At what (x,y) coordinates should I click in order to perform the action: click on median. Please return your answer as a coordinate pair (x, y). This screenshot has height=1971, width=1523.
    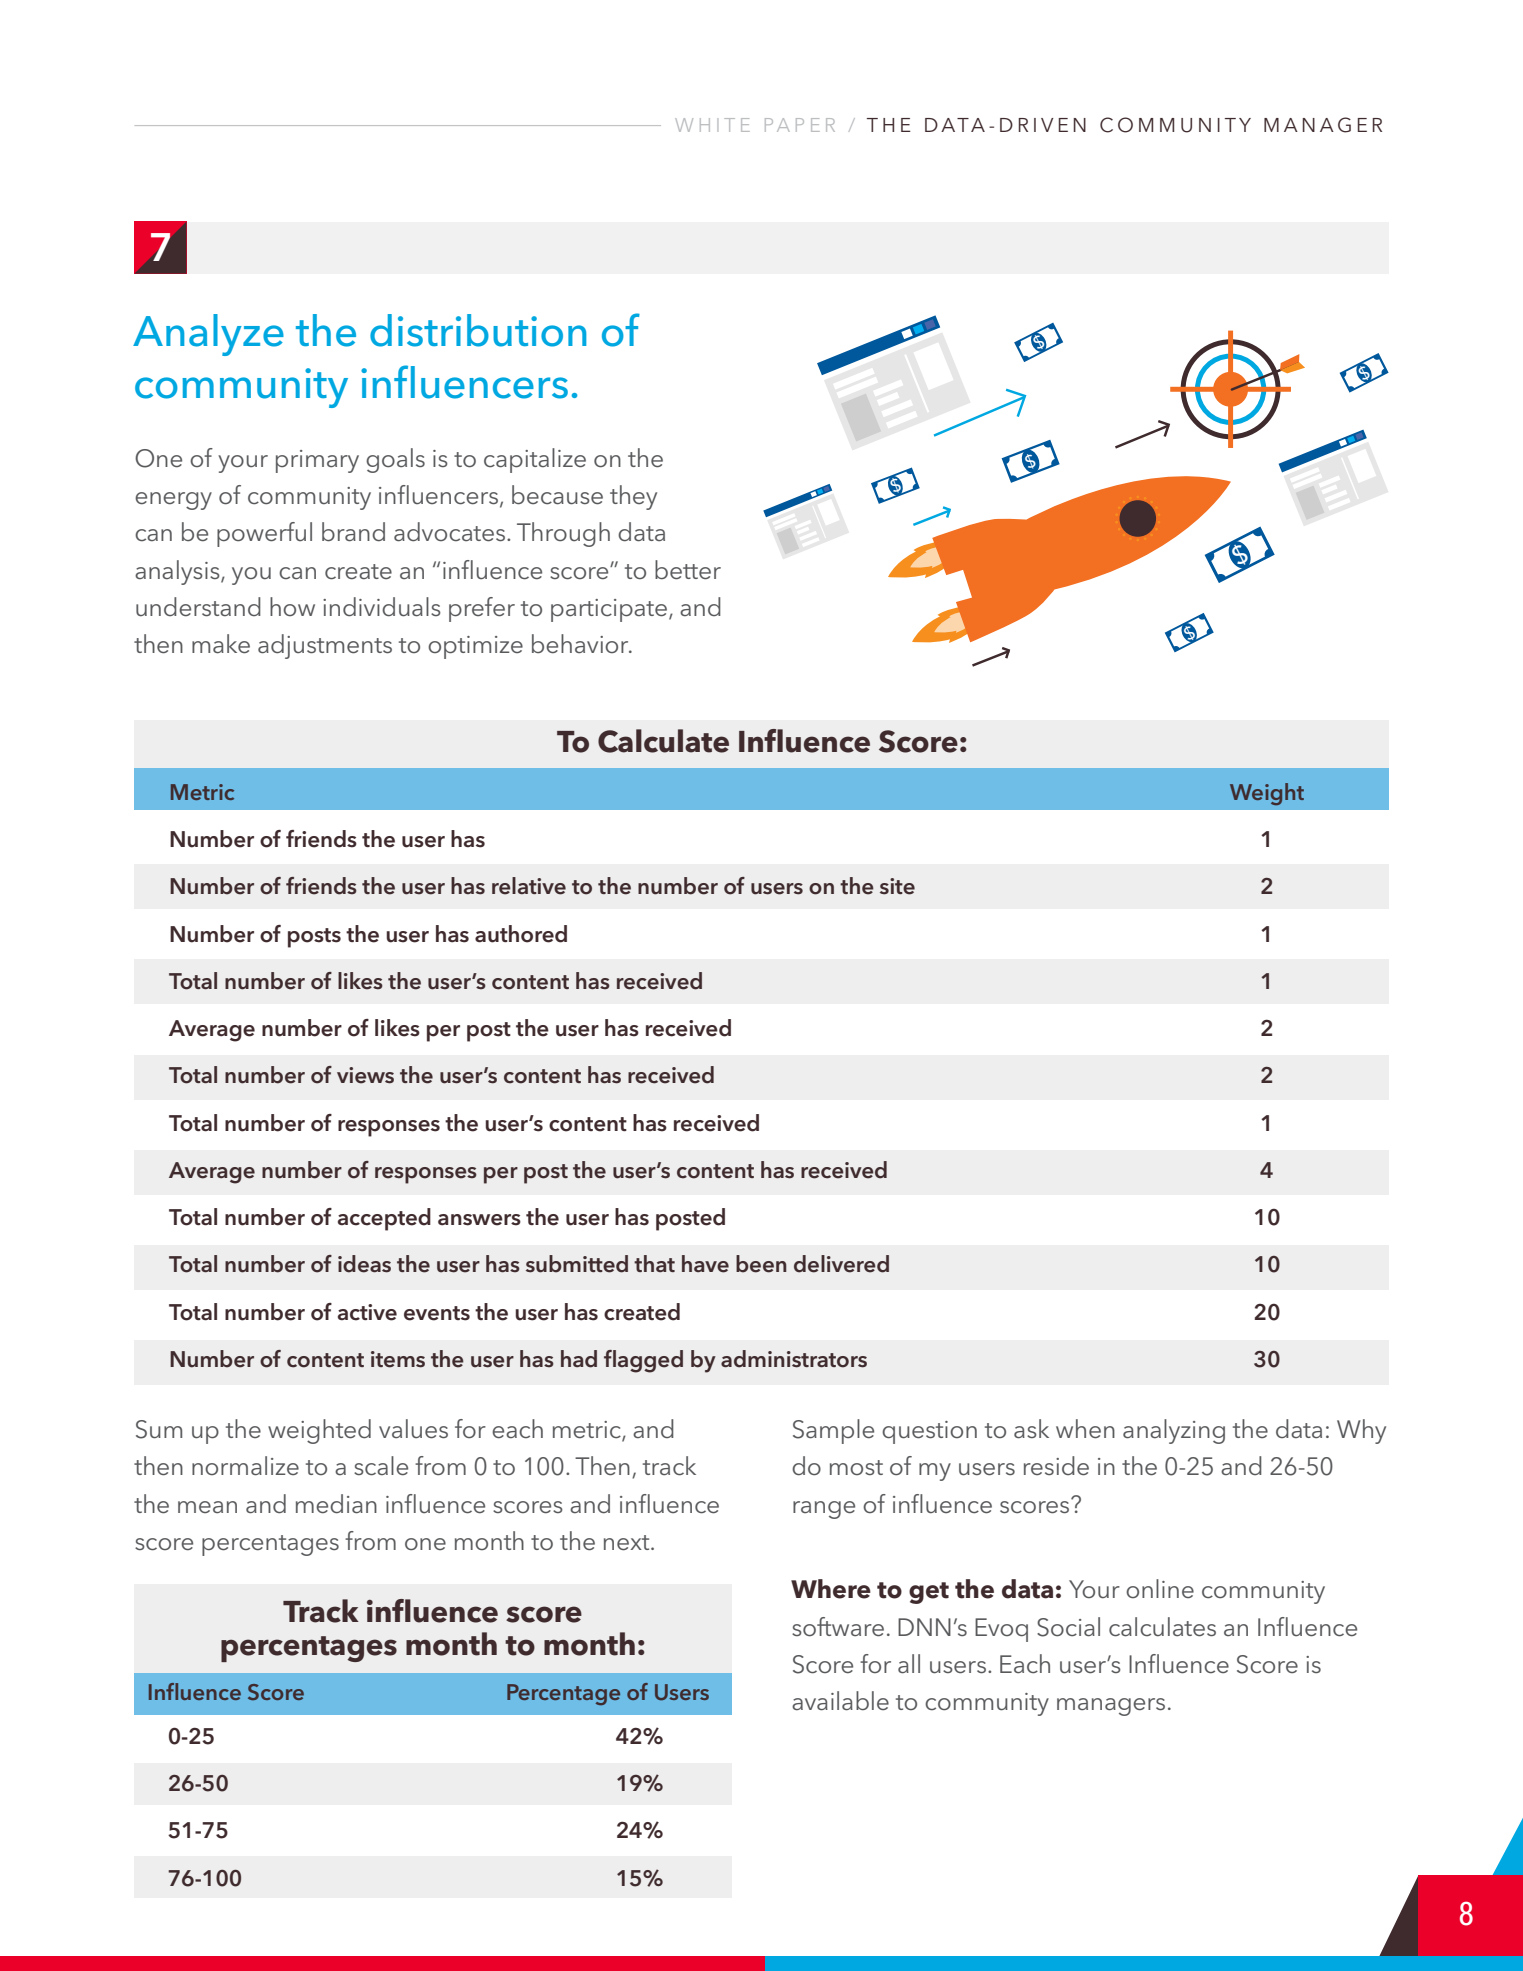
    Looking at the image, I should click on (336, 1504).
